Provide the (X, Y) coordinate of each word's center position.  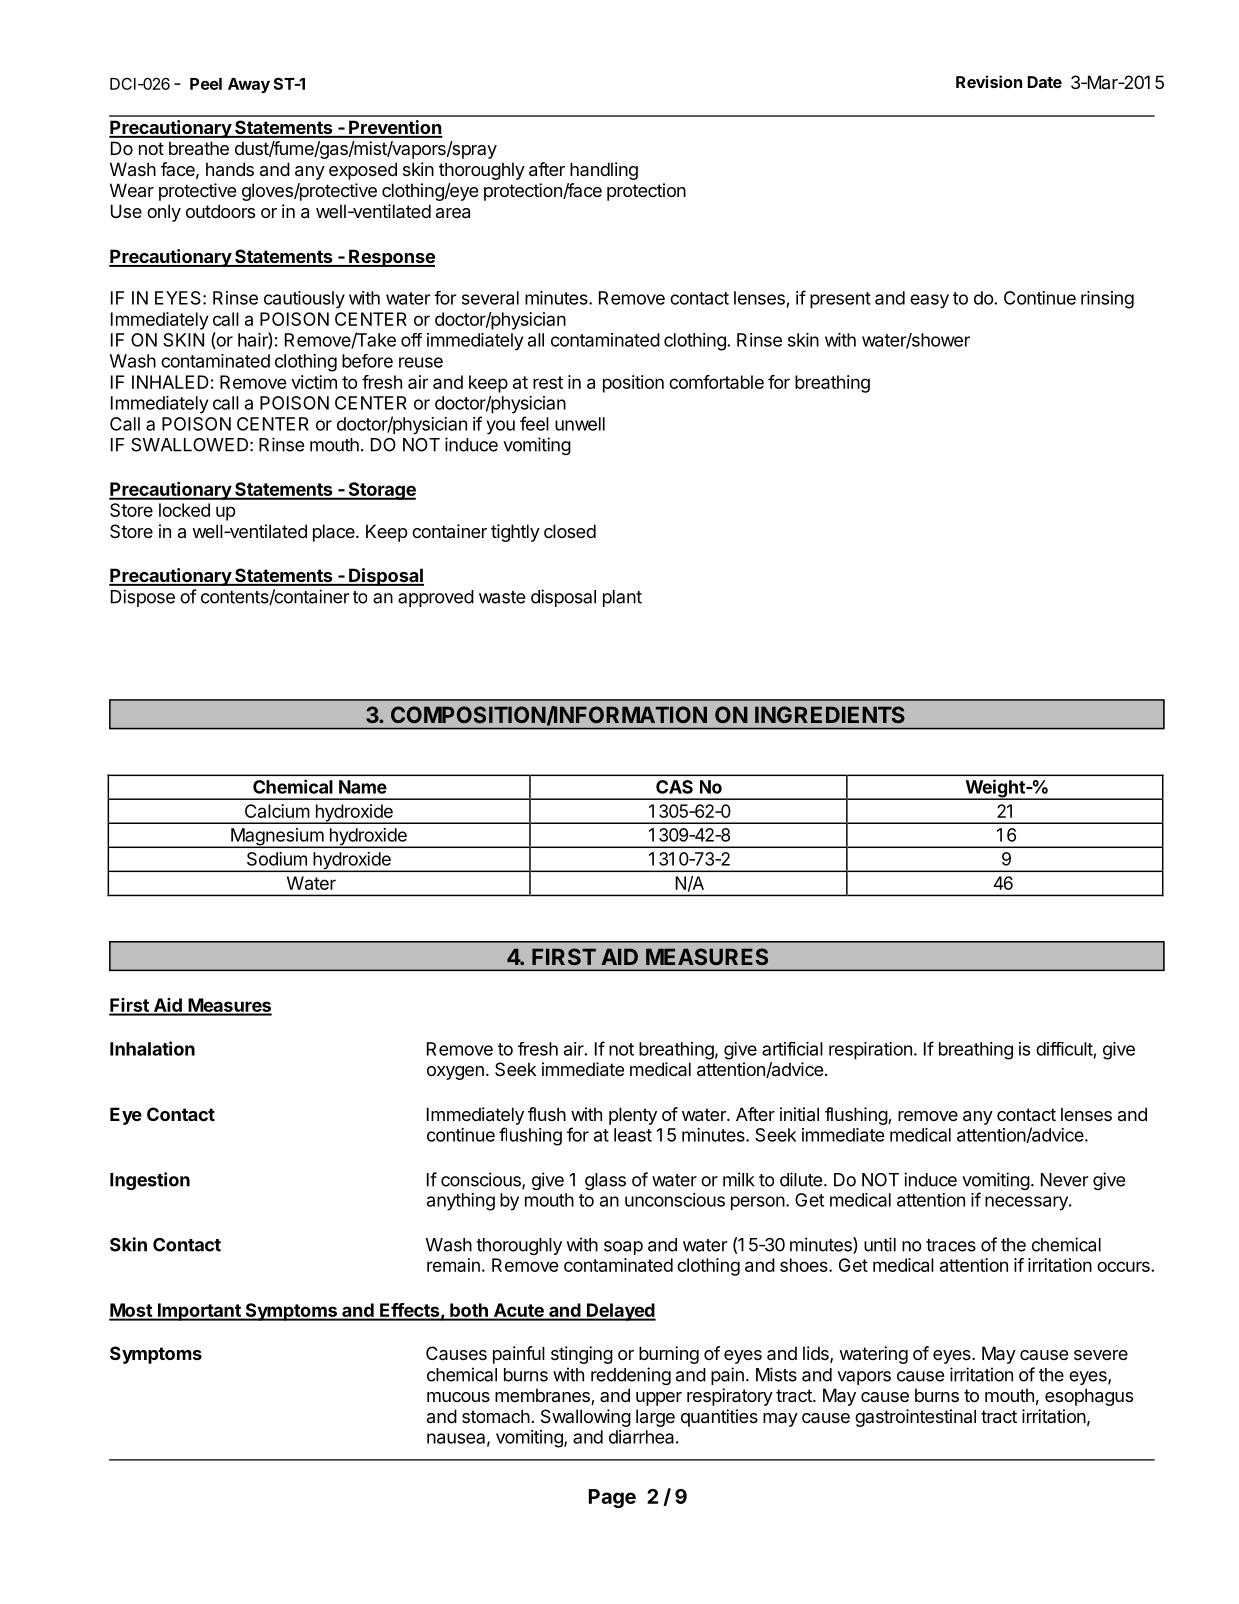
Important (199, 1312)
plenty (633, 1116)
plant (622, 598)
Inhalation (152, 1048)
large (655, 1418)
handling (604, 171)
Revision (989, 81)
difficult (1064, 1049)
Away (249, 85)
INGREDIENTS (830, 714)
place (335, 533)
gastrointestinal (915, 1418)
